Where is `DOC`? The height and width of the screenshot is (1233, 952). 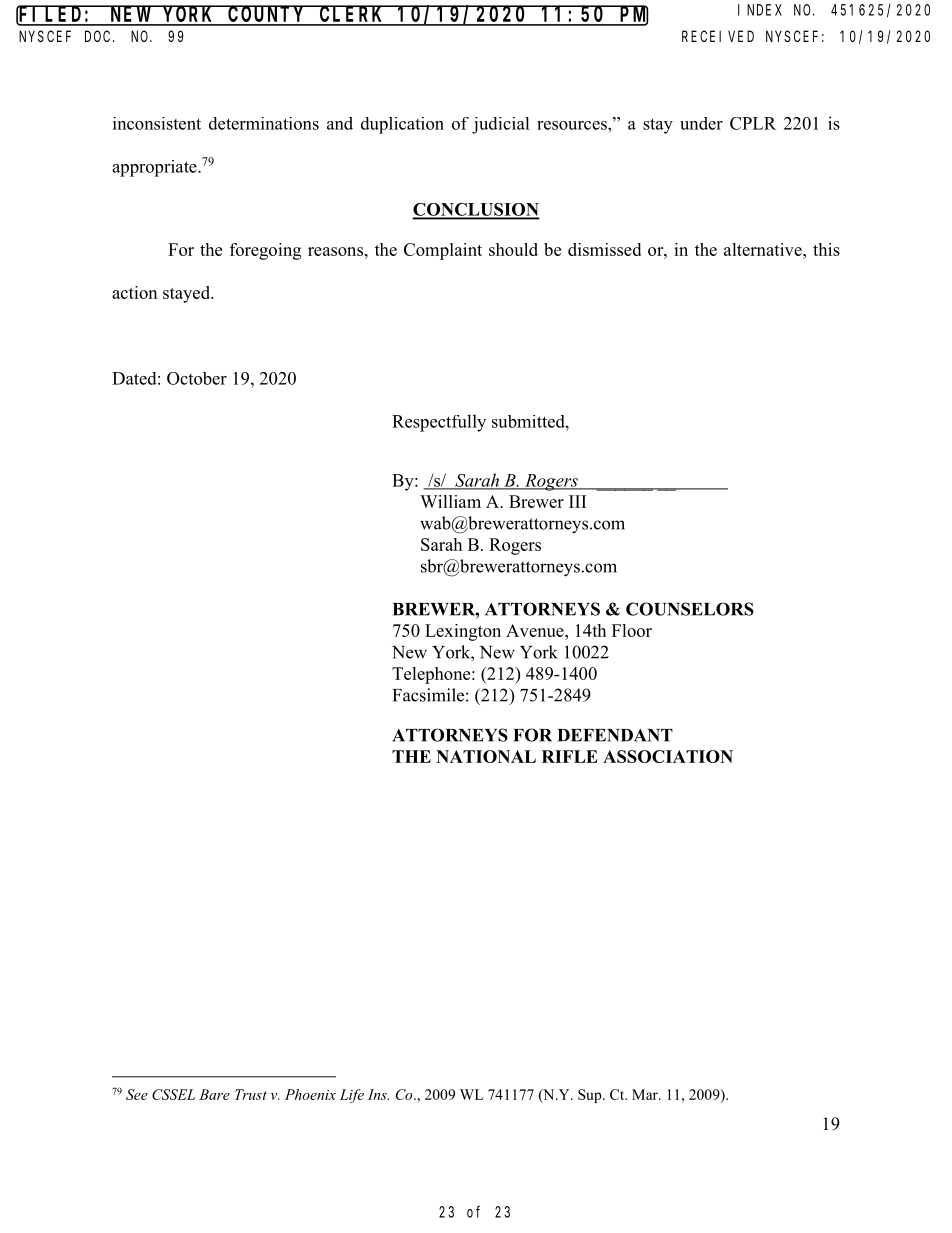
DOC is located at coordinates (99, 36).
